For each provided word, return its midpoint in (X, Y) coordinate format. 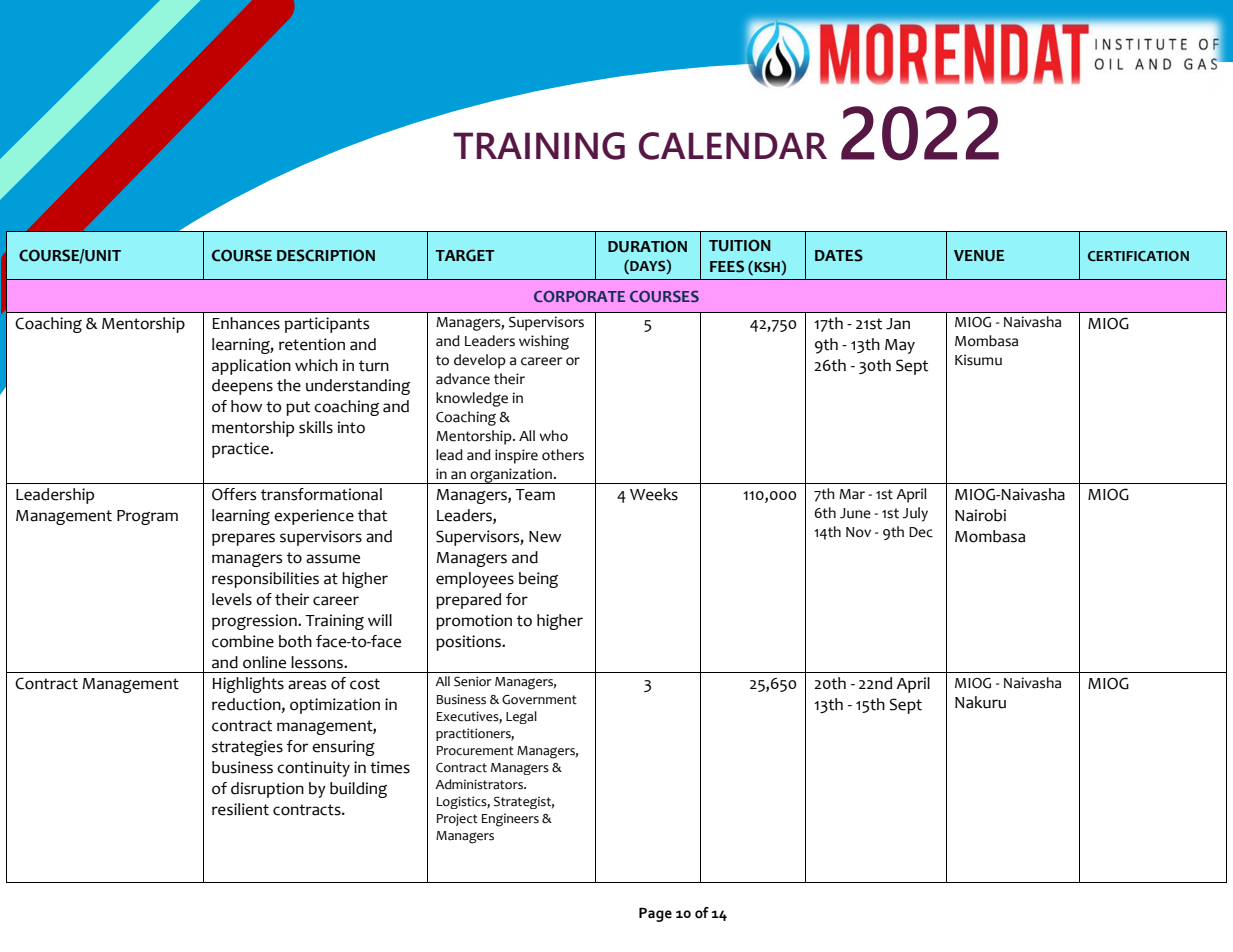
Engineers (510, 820)
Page (655, 914)
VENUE (979, 256)
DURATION (647, 246)
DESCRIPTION (326, 255)
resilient (240, 809)
